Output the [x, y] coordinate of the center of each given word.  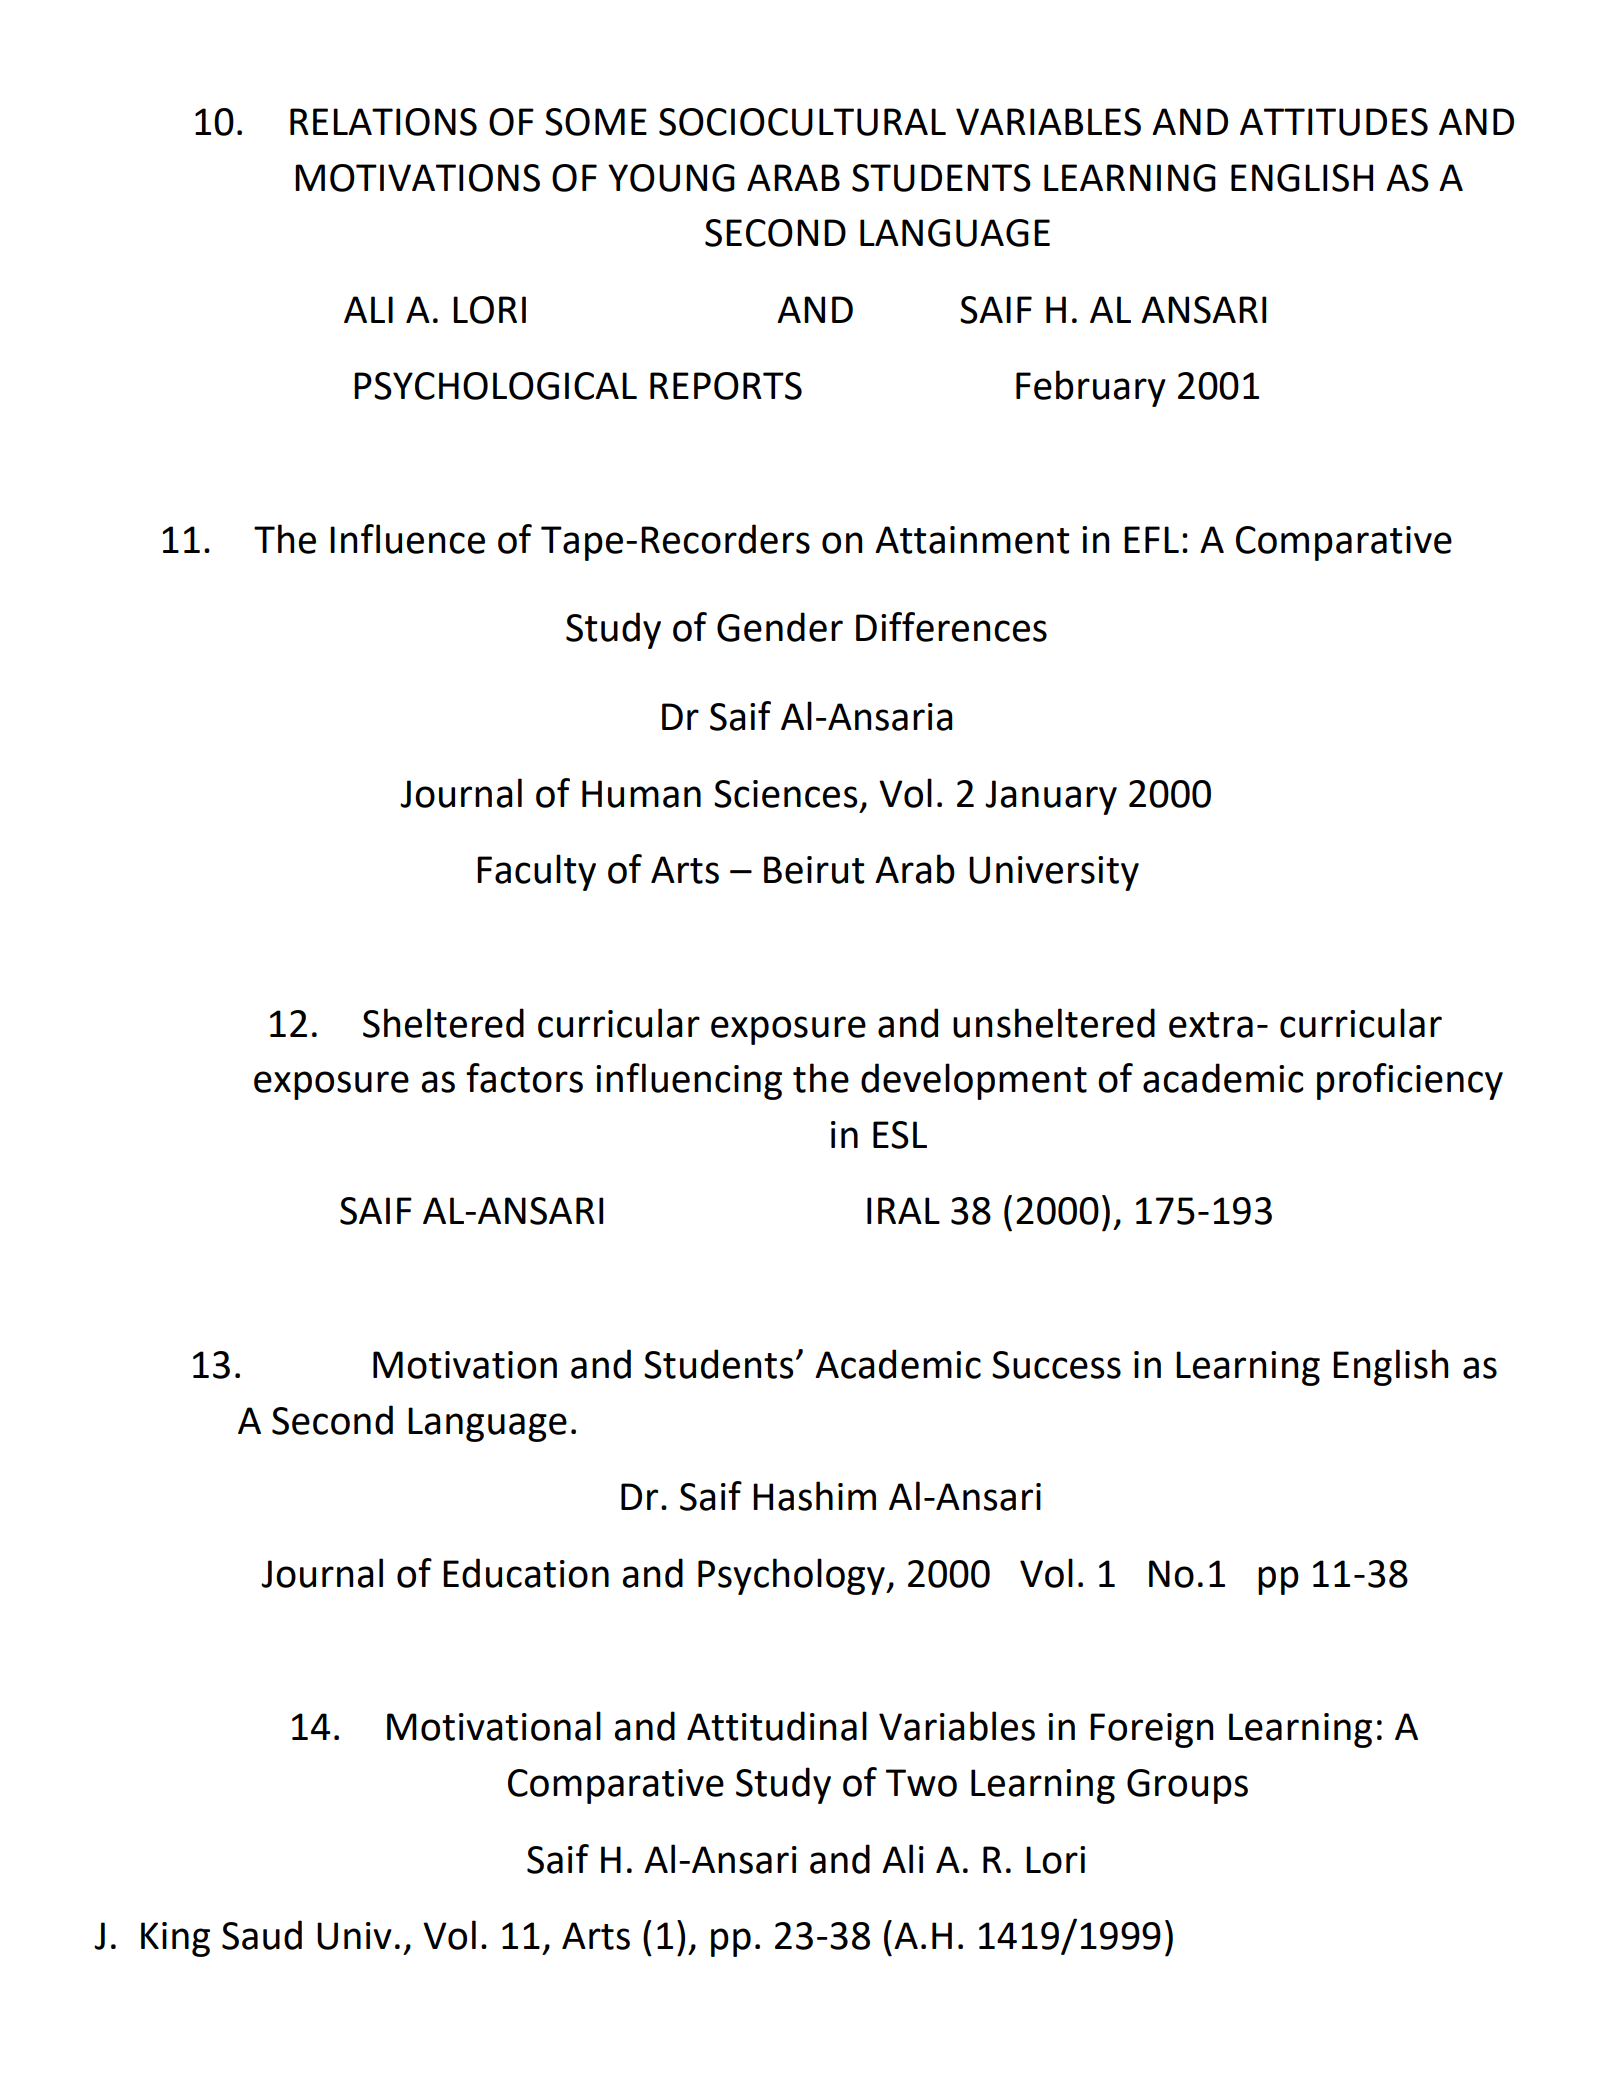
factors [524, 1078]
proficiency [1410, 1081]
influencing [689, 1081]
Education [526, 1573]
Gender [780, 627]
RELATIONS [383, 122]
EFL [1151, 539]
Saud [262, 1935]
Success [1056, 1365]
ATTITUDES [1334, 122]
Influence [407, 539]
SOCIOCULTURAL [802, 122]
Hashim [814, 1496]
